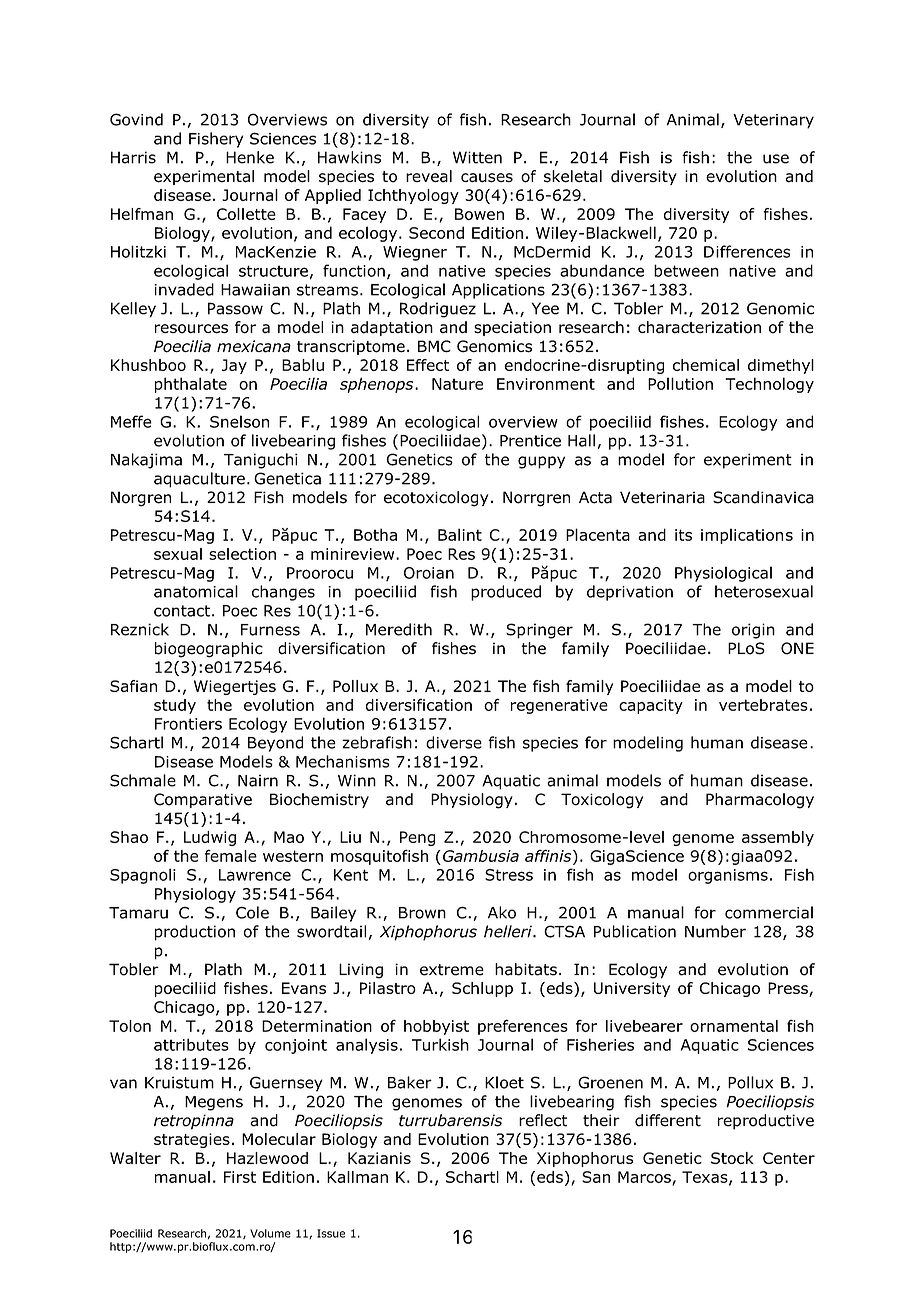 This screenshot has height=1308, width=924. Describe the element at coordinates (250, 157) in the screenshot. I see `Henke` at that location.
